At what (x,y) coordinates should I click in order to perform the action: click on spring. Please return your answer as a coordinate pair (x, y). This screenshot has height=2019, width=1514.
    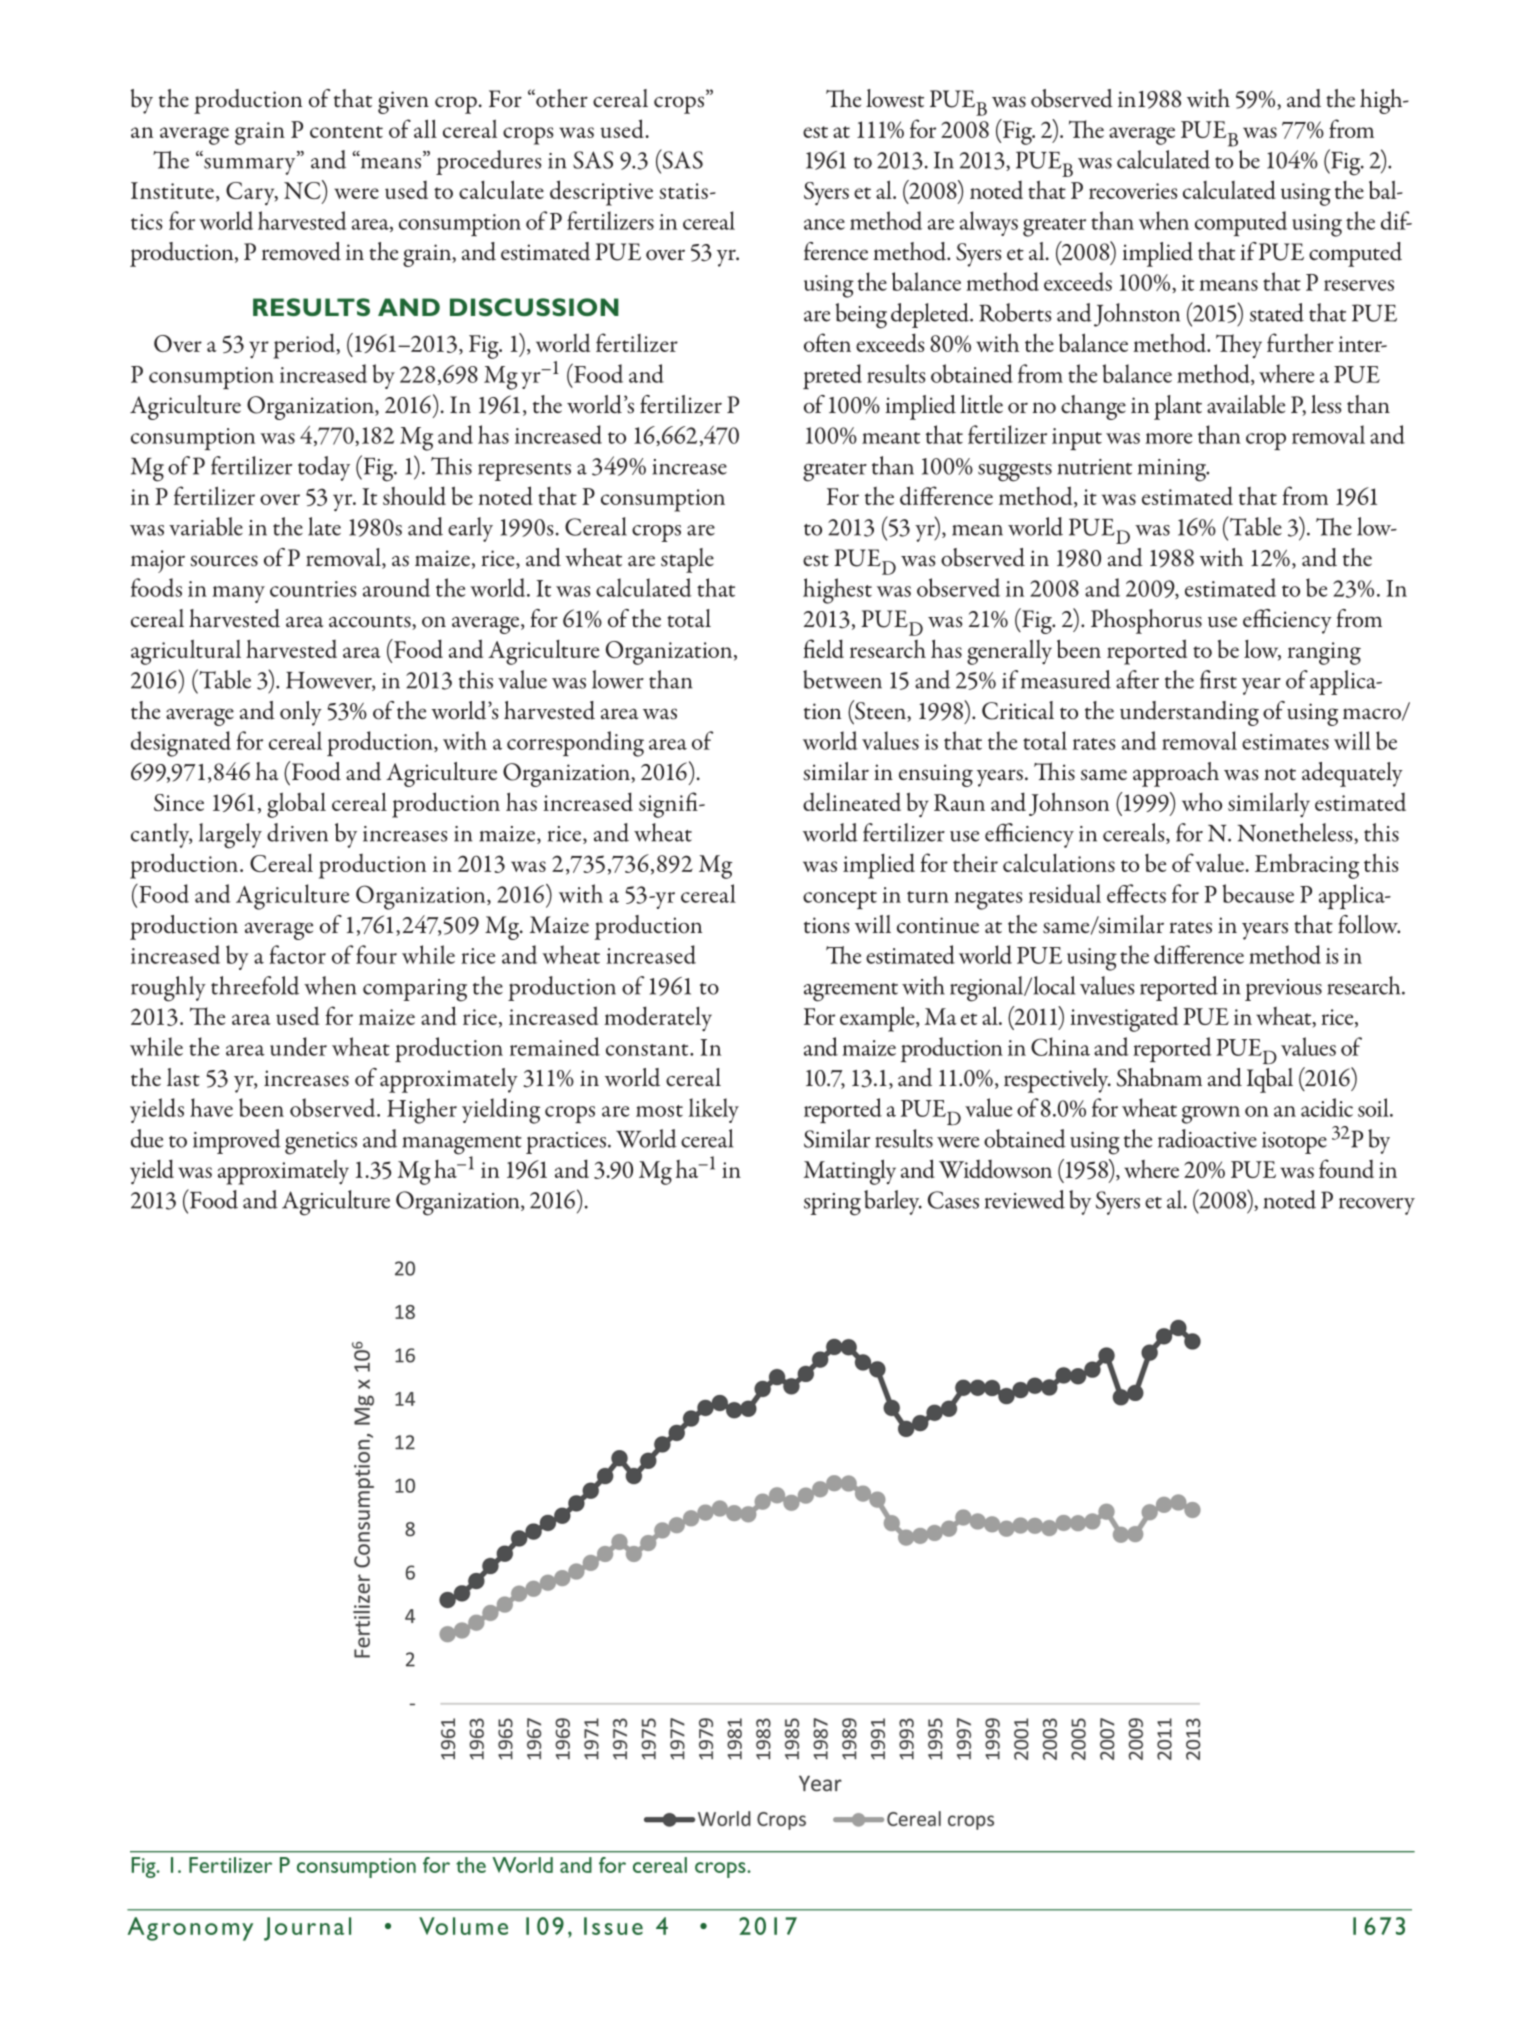
    Looking at the image, I should click on (832, 1204).
